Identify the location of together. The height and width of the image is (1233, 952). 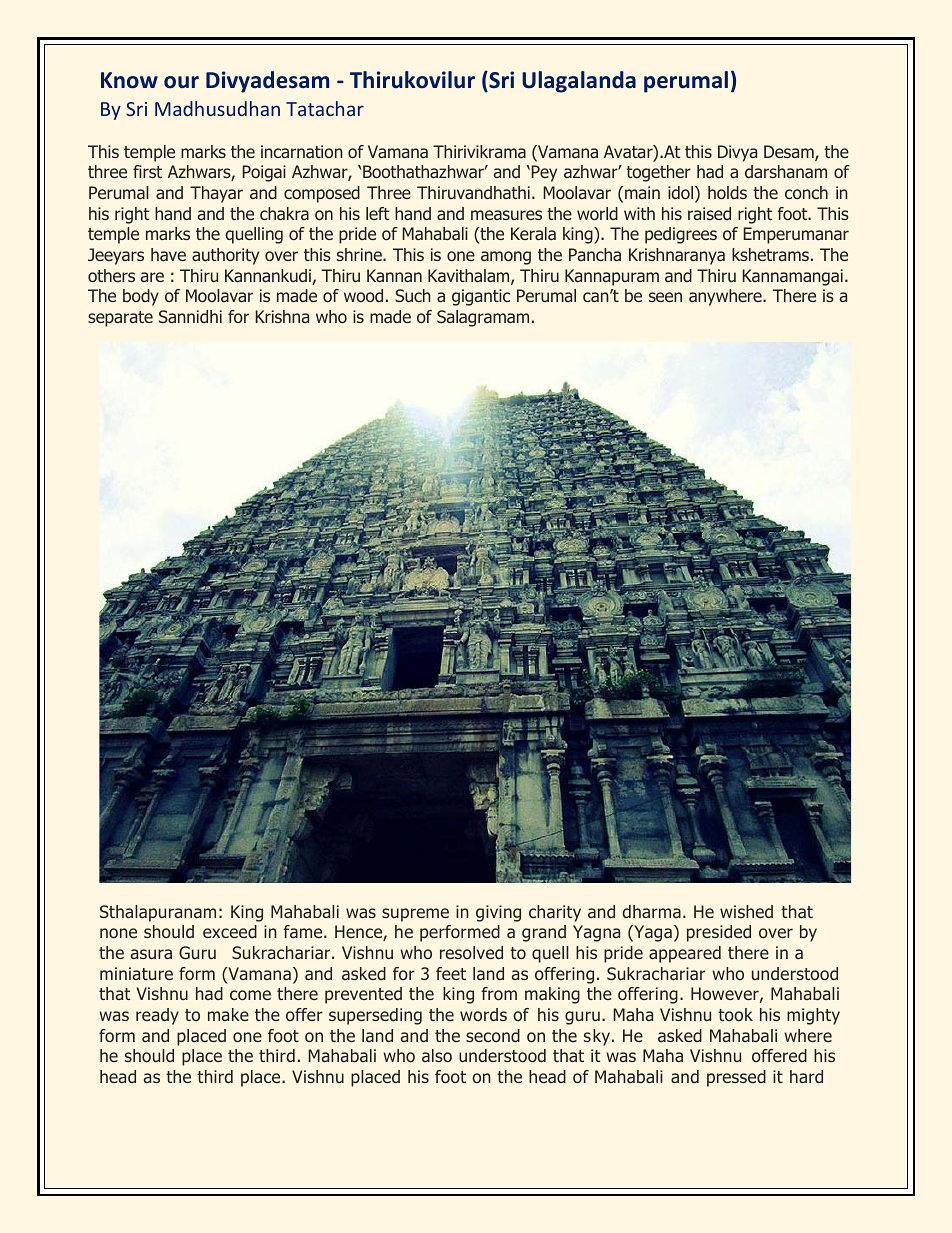
(658, 173).
